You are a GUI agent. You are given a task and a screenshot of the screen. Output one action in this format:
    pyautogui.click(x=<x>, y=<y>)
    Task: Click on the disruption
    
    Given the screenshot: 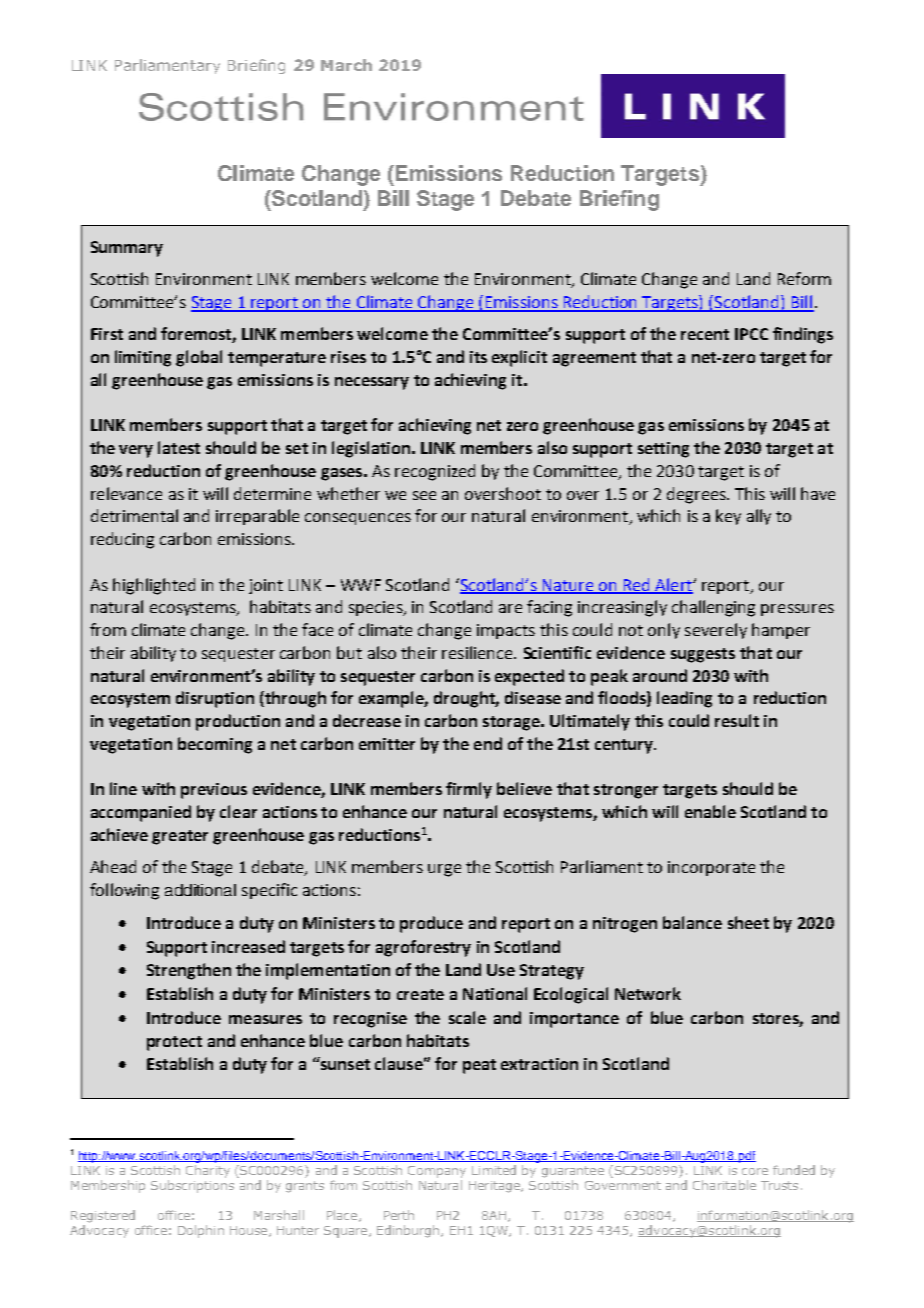 What is the action you would take?
    pyautogui.click(x=215, y=699)
